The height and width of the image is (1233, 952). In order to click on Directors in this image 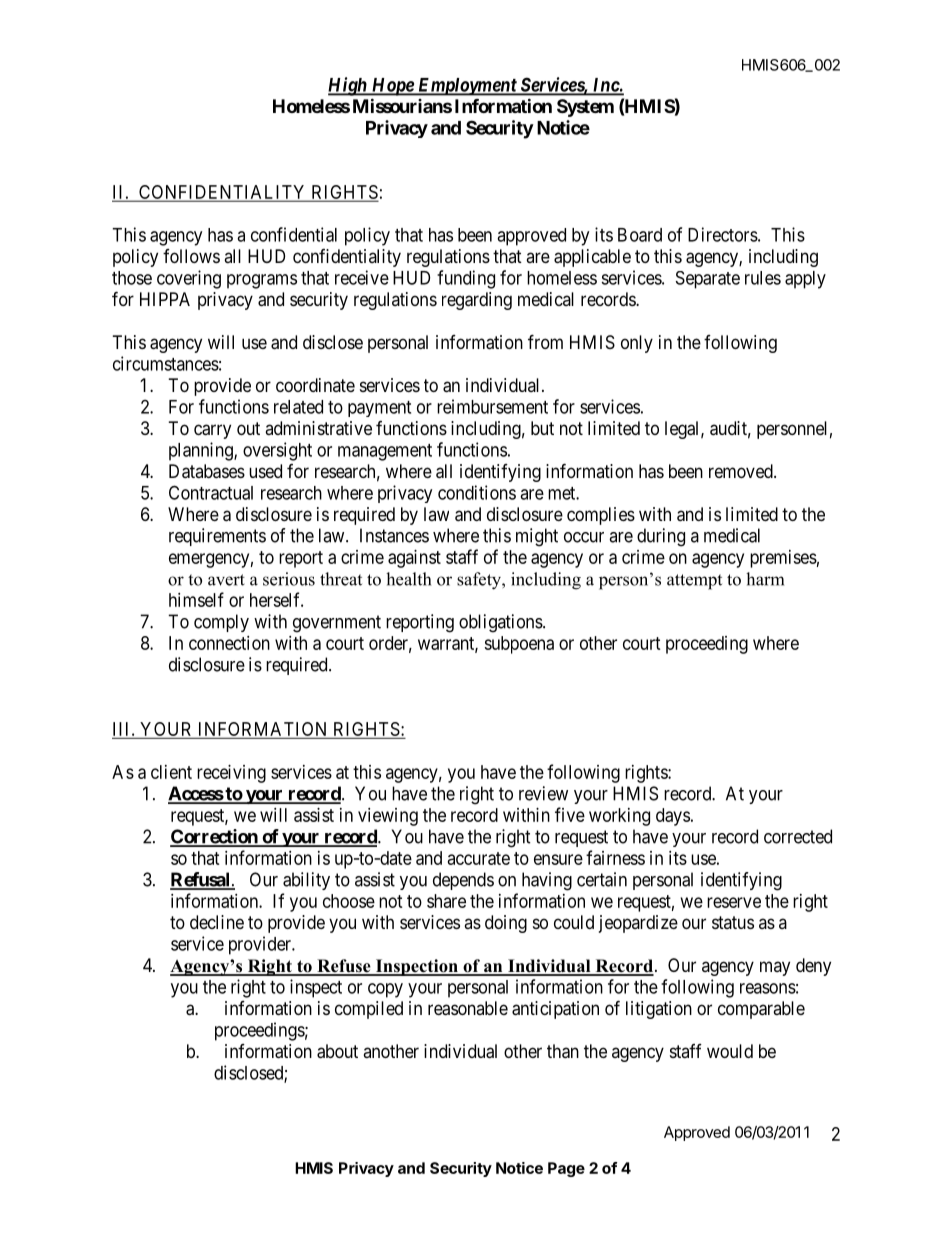, I will do `click(723, 234)`.
